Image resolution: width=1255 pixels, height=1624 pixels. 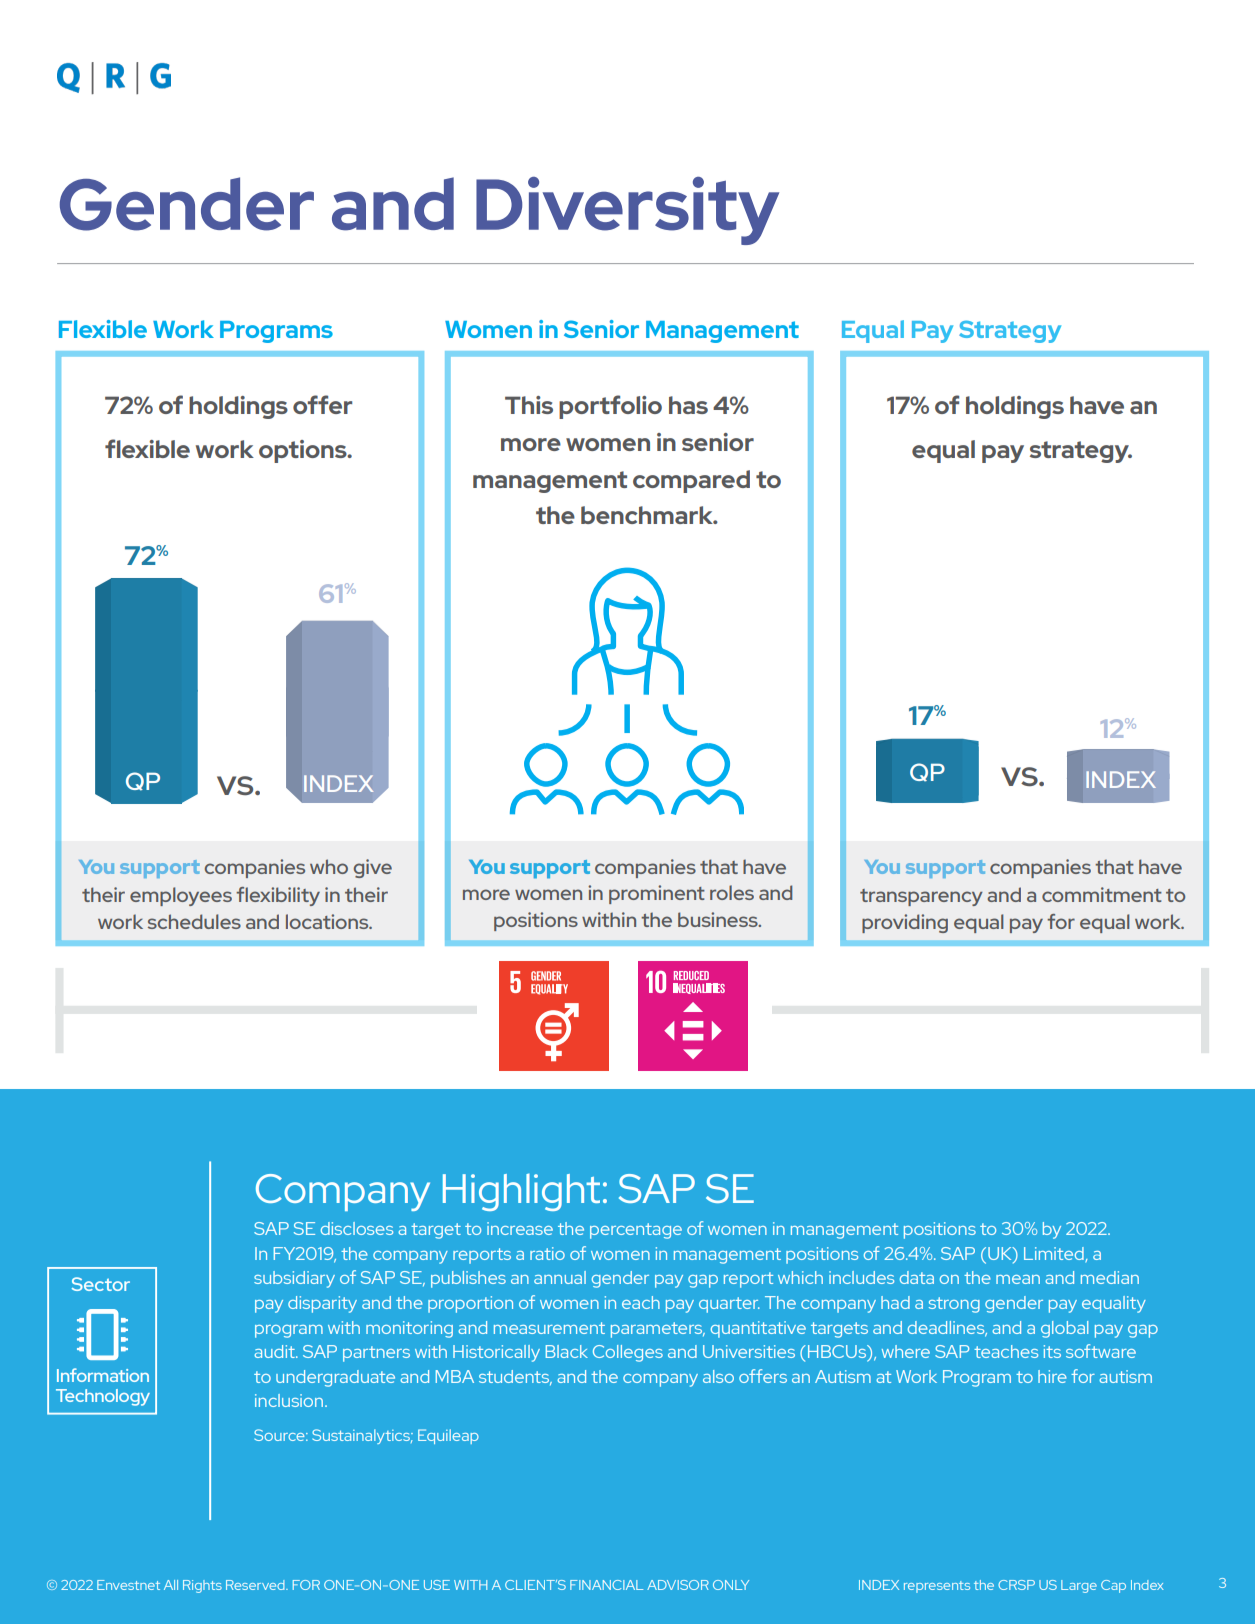 I want to click on business, so click(x=719, y=919).
